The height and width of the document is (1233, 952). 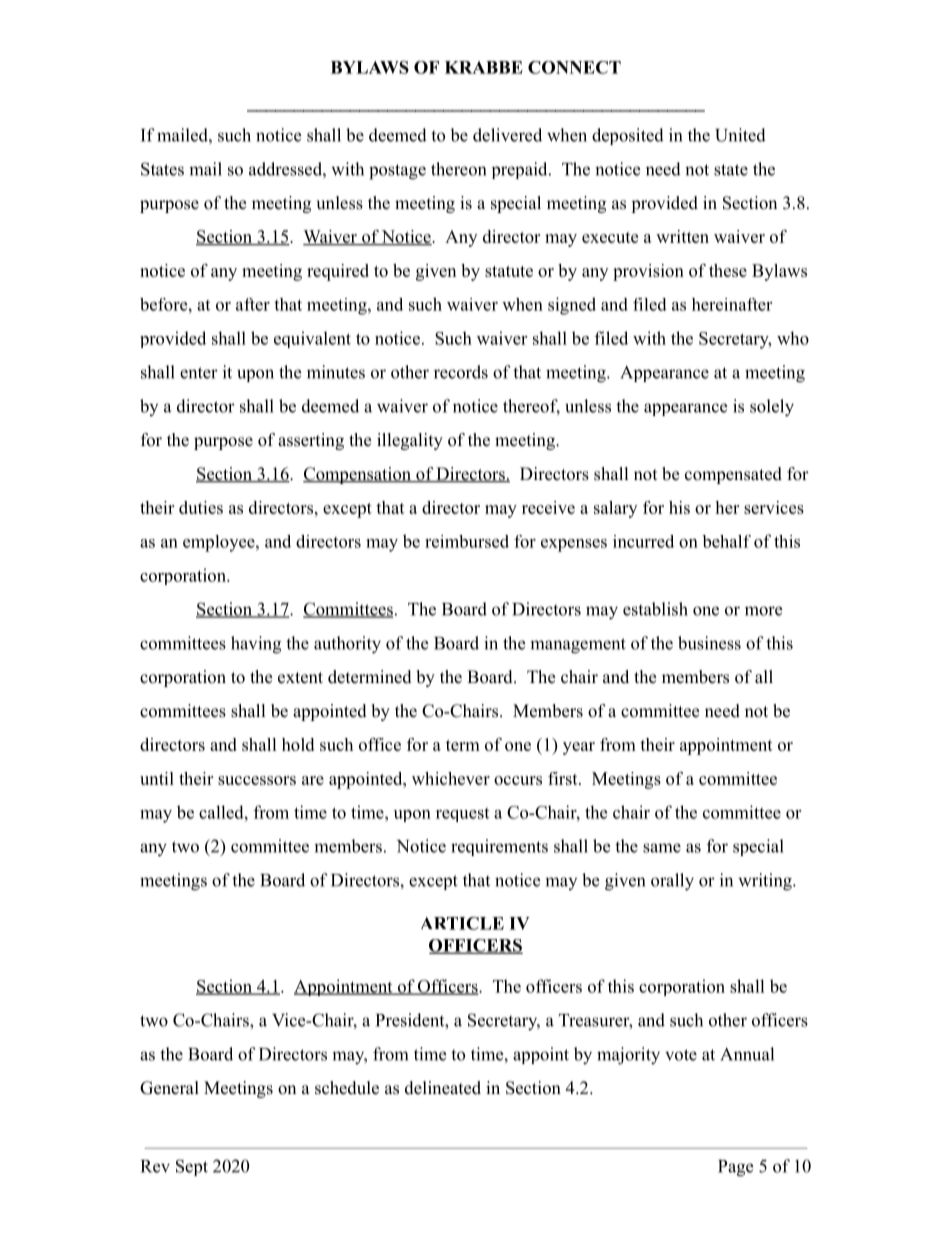 What do you see at coordinates (467, 541) in the document?
I see `reimbursed` at bounding box center [467, 541].
